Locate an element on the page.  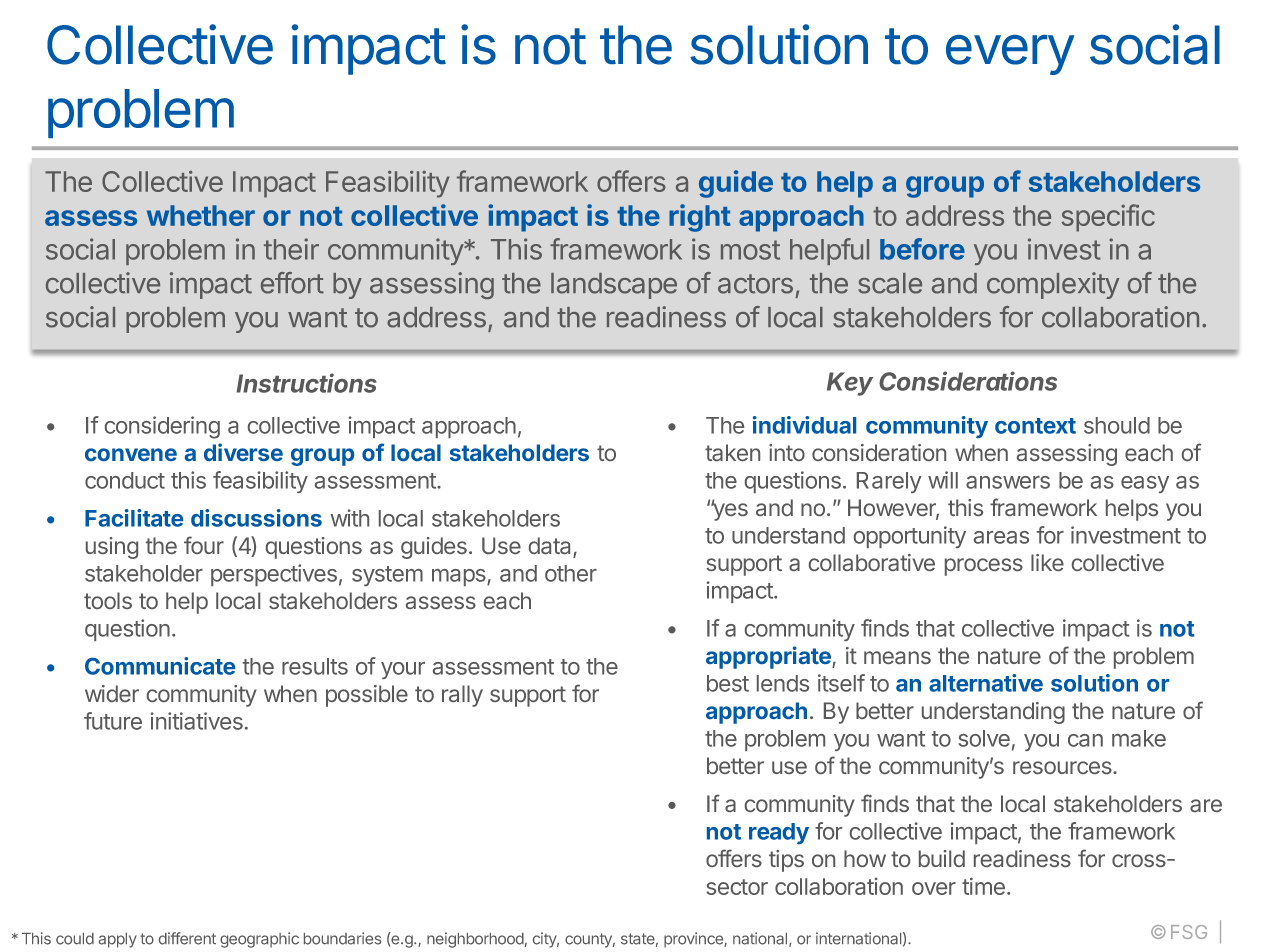
complexity is located at coordinates (1053, 285).
